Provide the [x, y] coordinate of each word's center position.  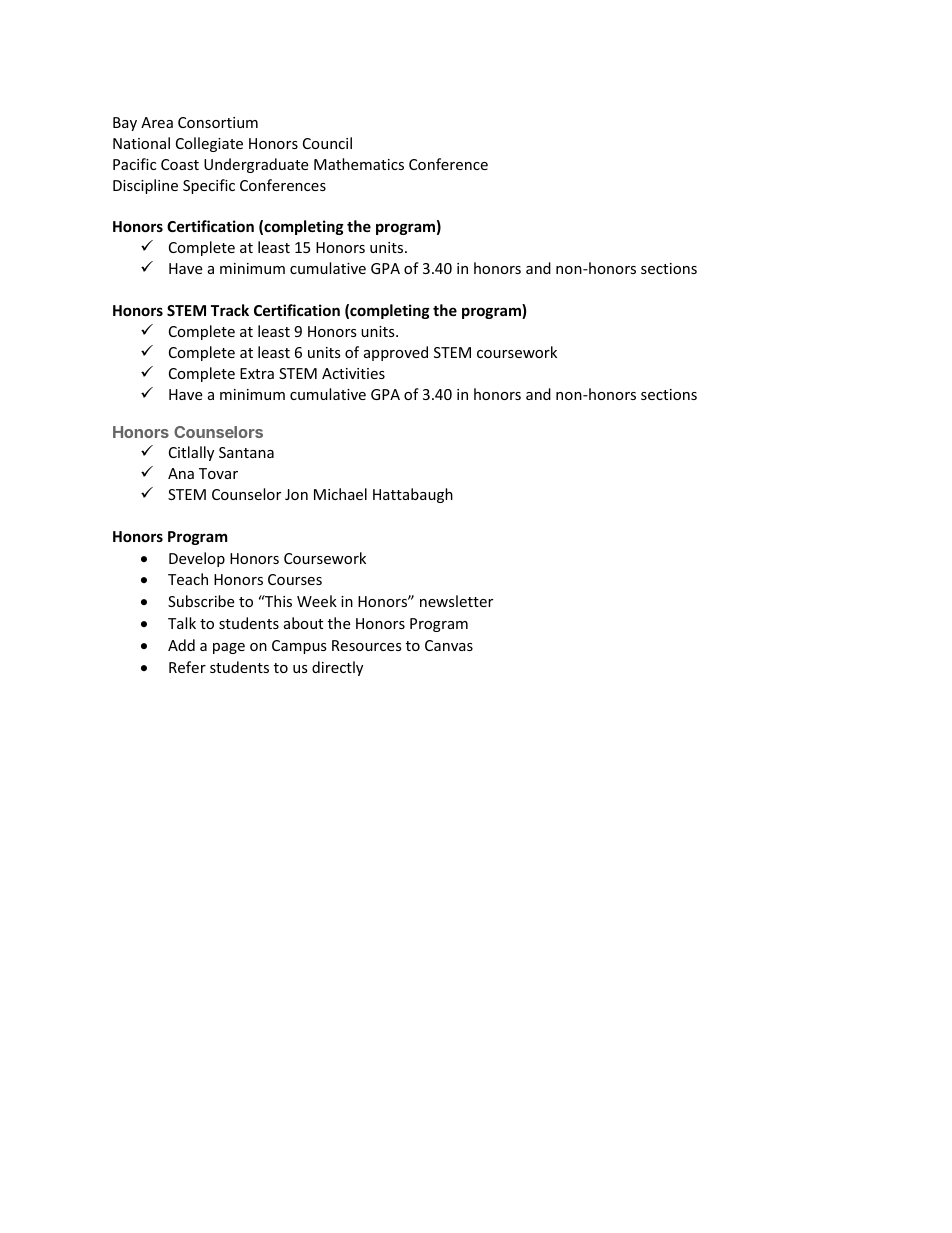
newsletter [456, 601]
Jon [296, 494]
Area [157, 122]
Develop [197, 559]
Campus [299, 647]
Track [230, 310]
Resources [367, 645]
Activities [353, 373]
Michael [340, 494]
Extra [257, 373]
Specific [209, 186]
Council [327, 143]
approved [396, 353]
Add [181, 645]
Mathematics [359, 164]
